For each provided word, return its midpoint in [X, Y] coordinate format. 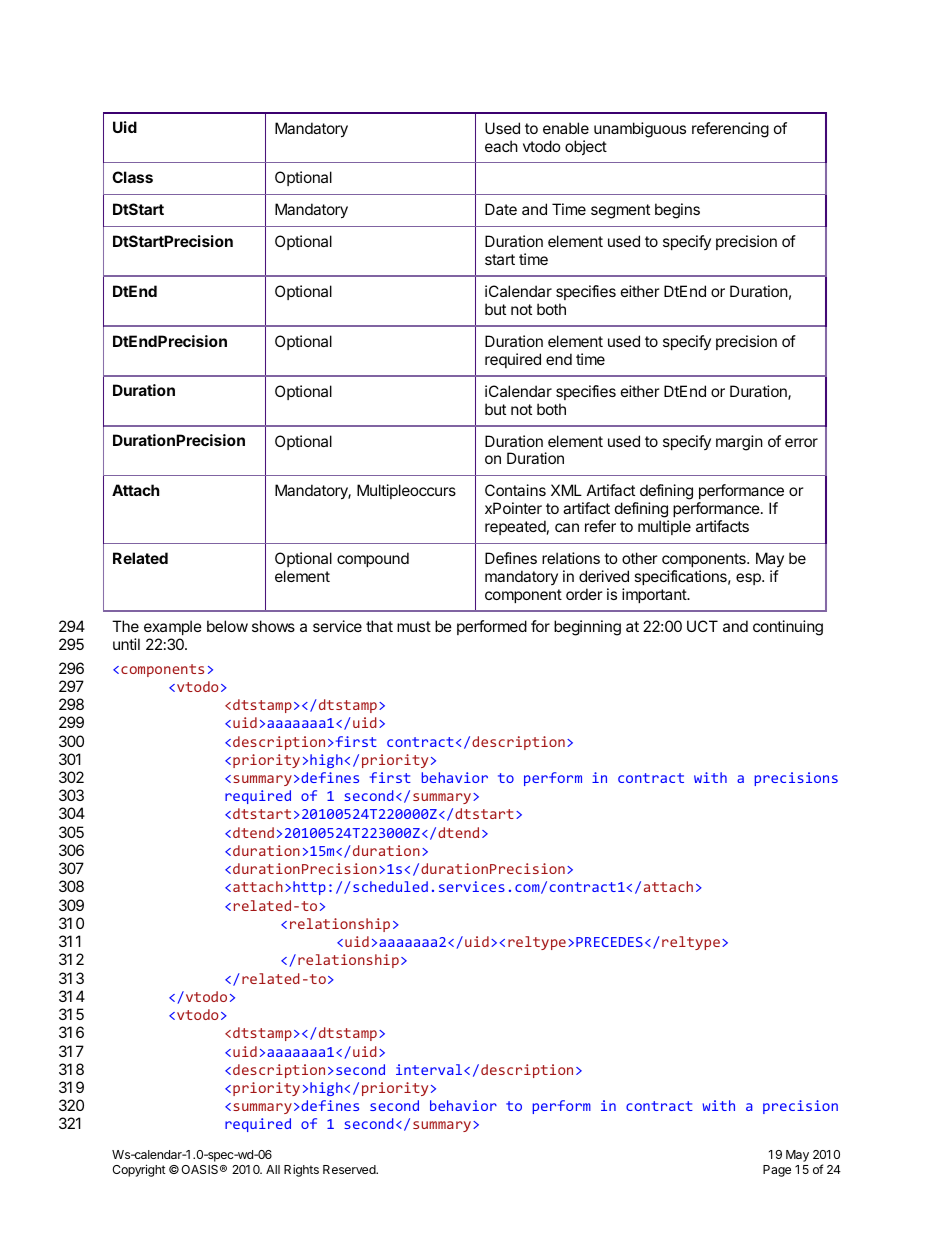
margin [739, 443]
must [414, 626]
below [227, 626]
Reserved [350, 1169]
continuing [788, 628]
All [273, 1169]
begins [677, 211]
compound [373, 559]
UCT [702, 626]
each [501, 146]
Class [132, 177]
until [126, 644]
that [379, 626]
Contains [515, 490]
